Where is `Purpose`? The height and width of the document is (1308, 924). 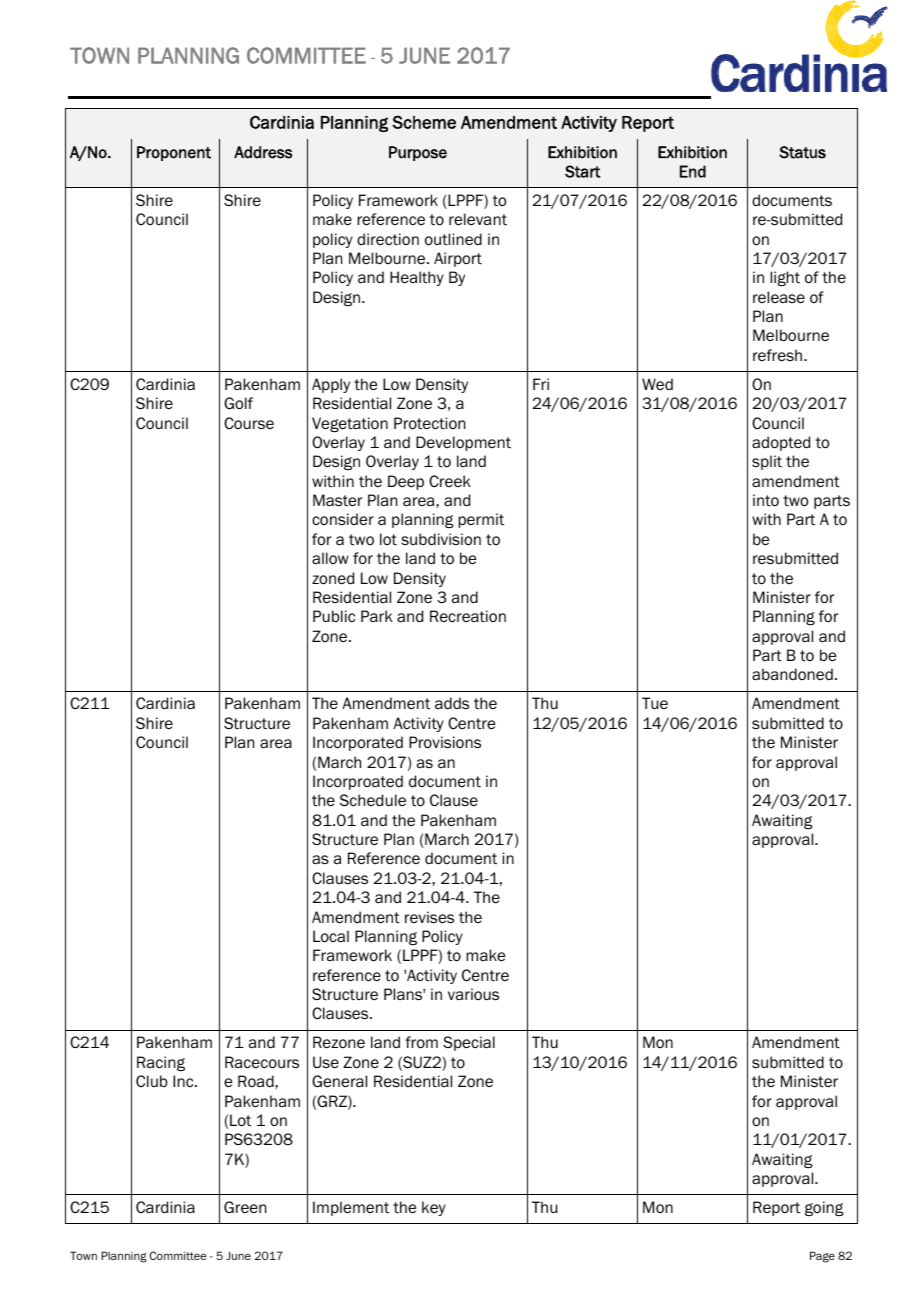
Purpose is located at coordinates (418, 153).
